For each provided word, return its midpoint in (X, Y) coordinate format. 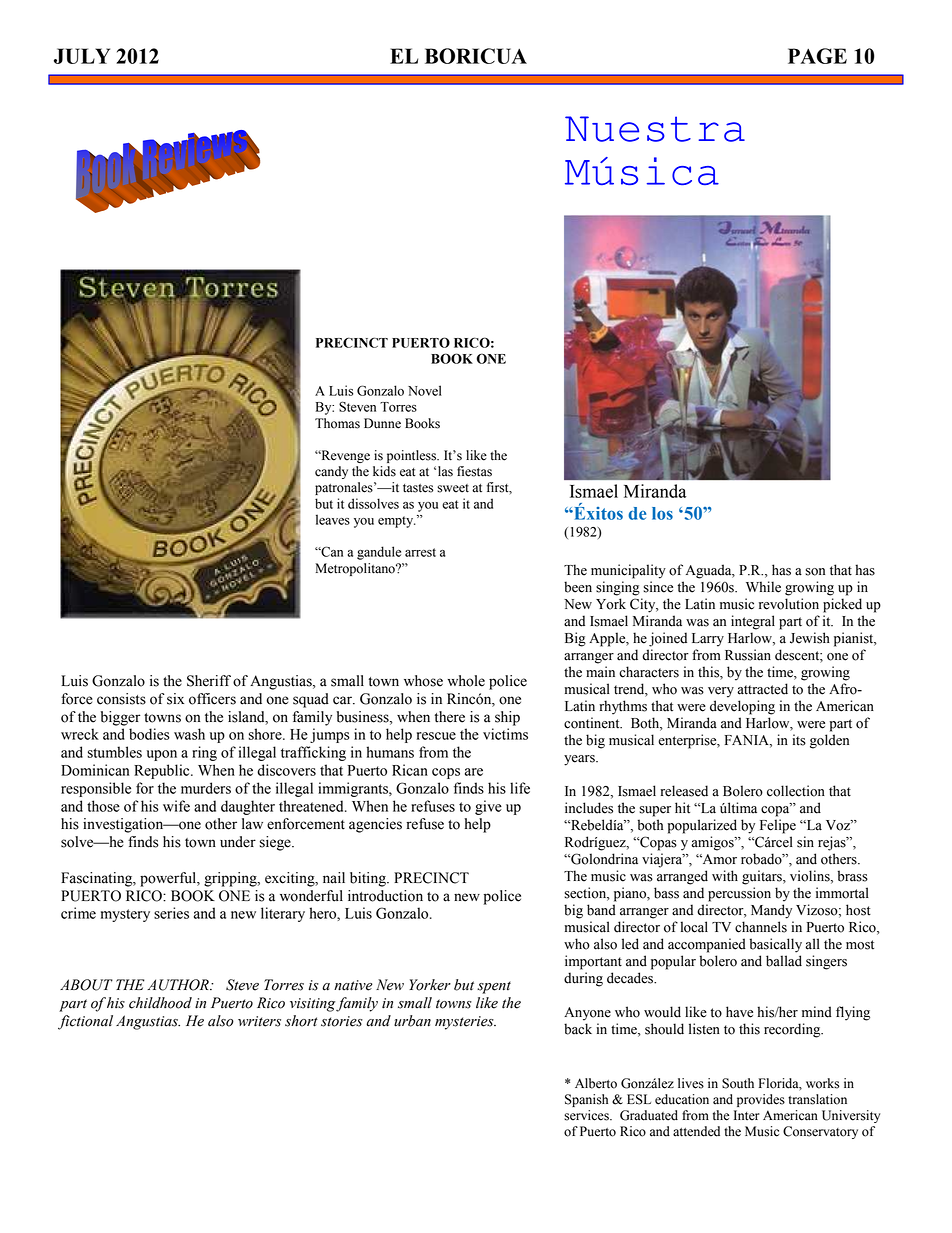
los (662, 513)
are (474, 772)
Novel (425, 390)
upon (162, 755)
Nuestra (655, 129)
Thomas (337, 423)
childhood (160, 1003)
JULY (82, 56)
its (799, 740)
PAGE (817, 56)
